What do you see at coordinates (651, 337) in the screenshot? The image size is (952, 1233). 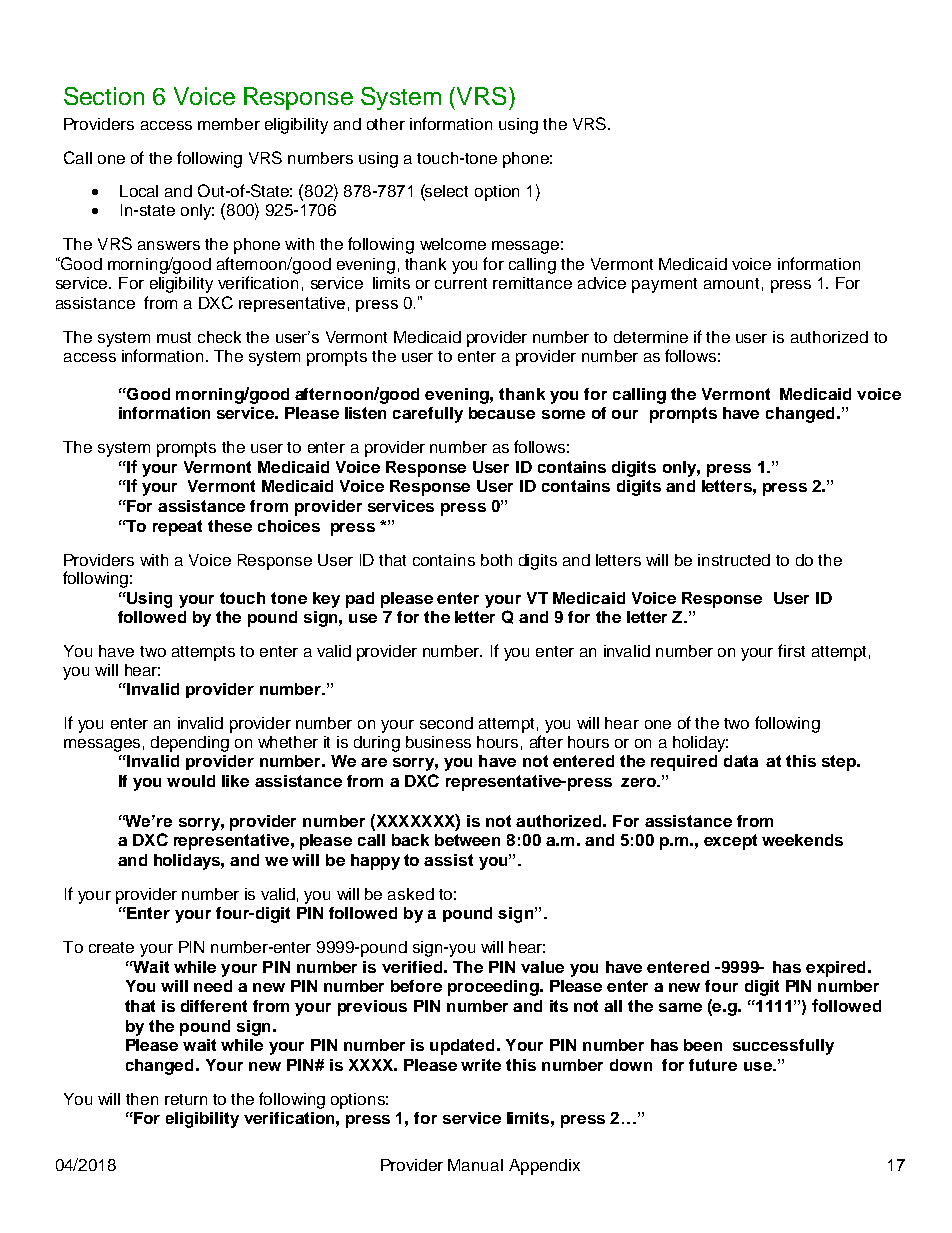 I see `determine` at bounding box center [651, 337].
